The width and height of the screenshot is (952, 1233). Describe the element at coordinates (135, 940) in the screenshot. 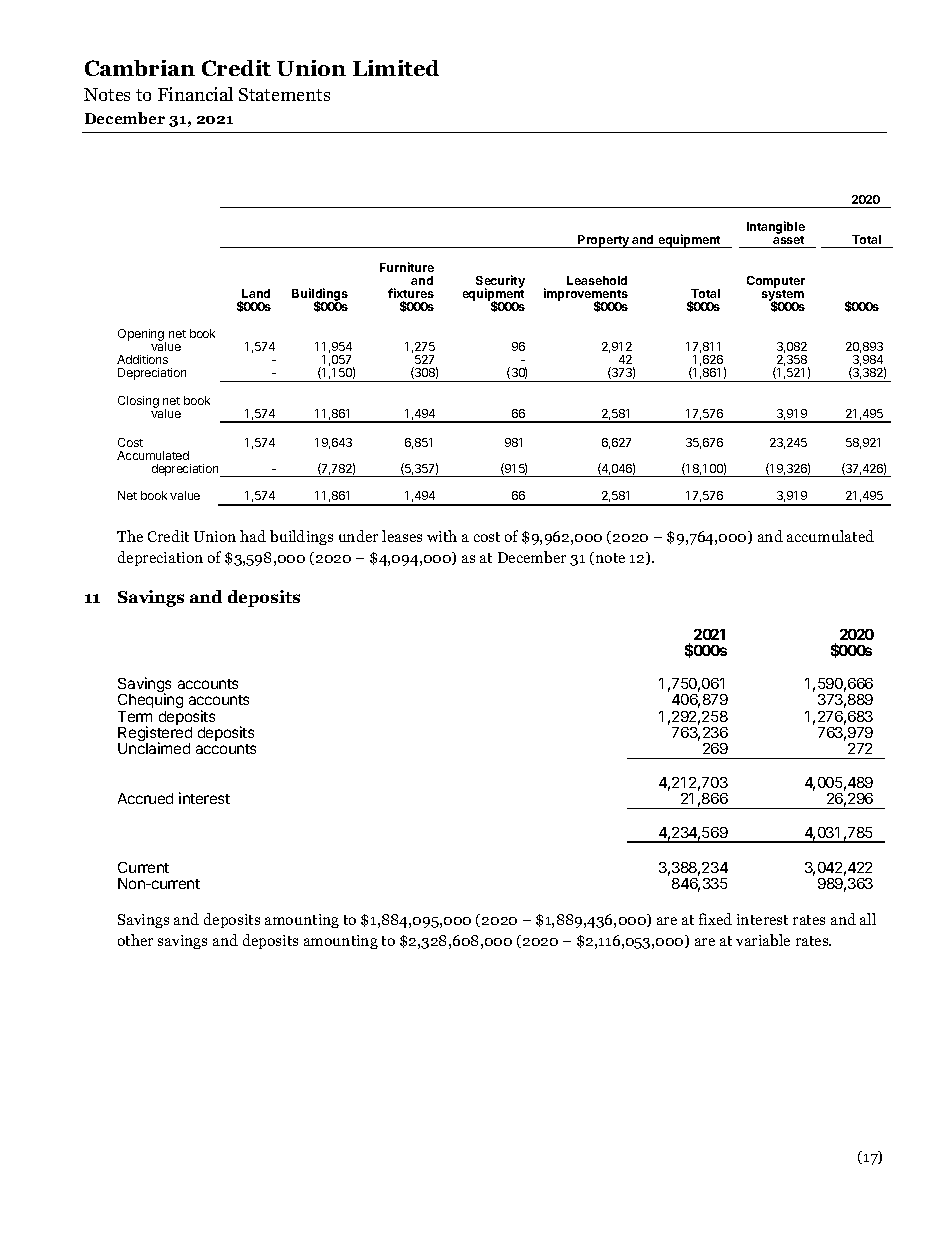

I see `other` at that location.
